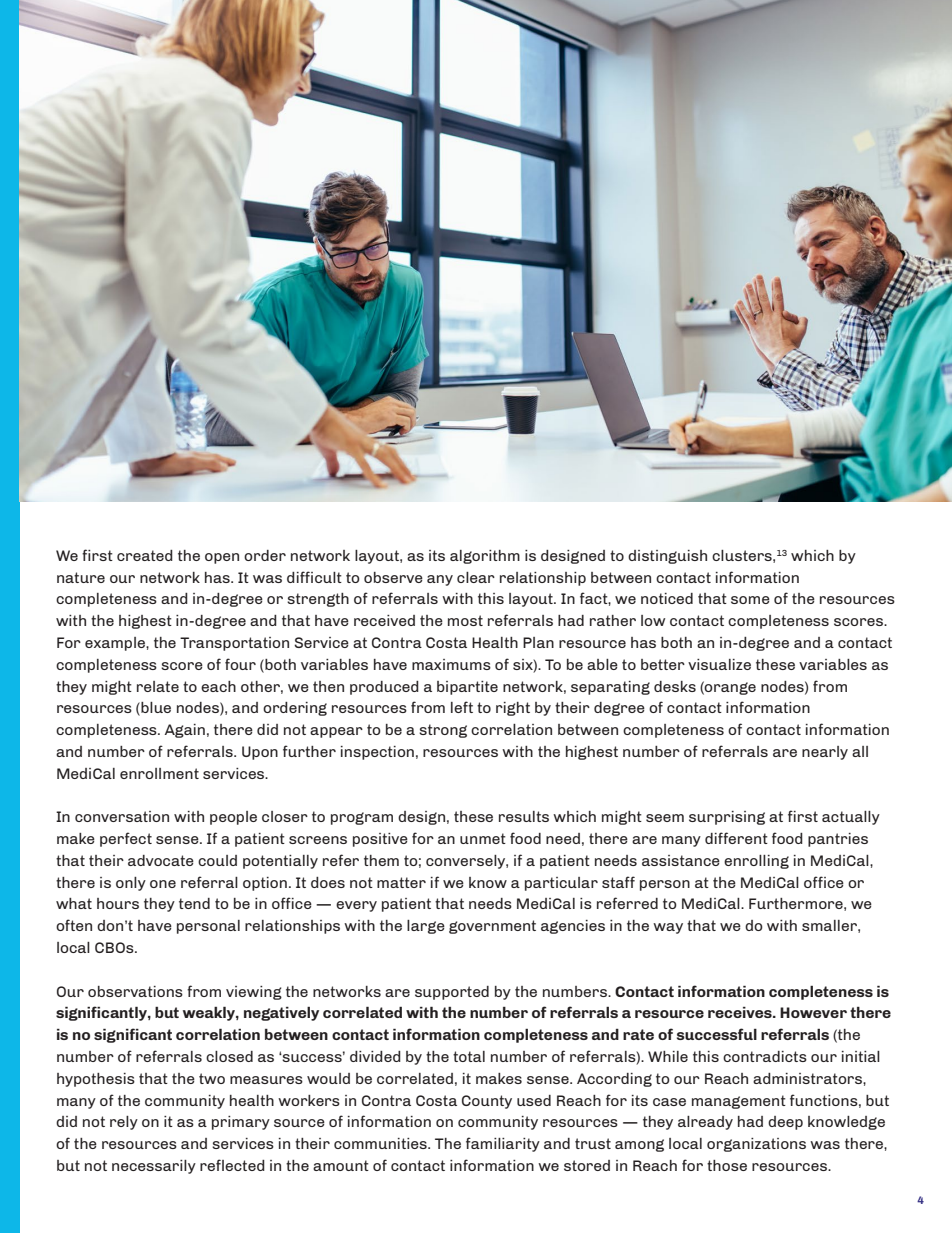 The image size is (952, 1233). I want to click on enrolling, so click(756, 862).
